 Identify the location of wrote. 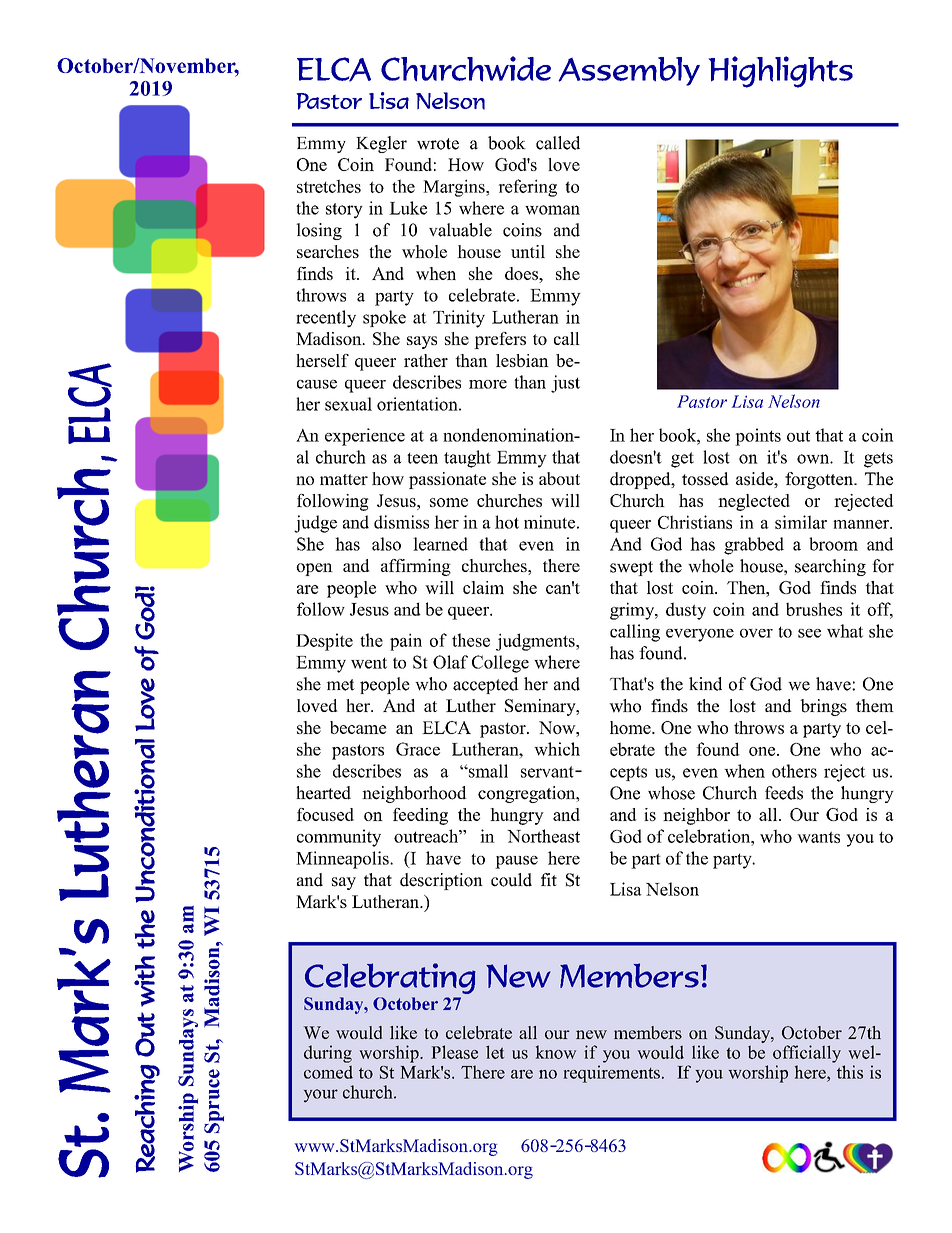
(438, 144).
